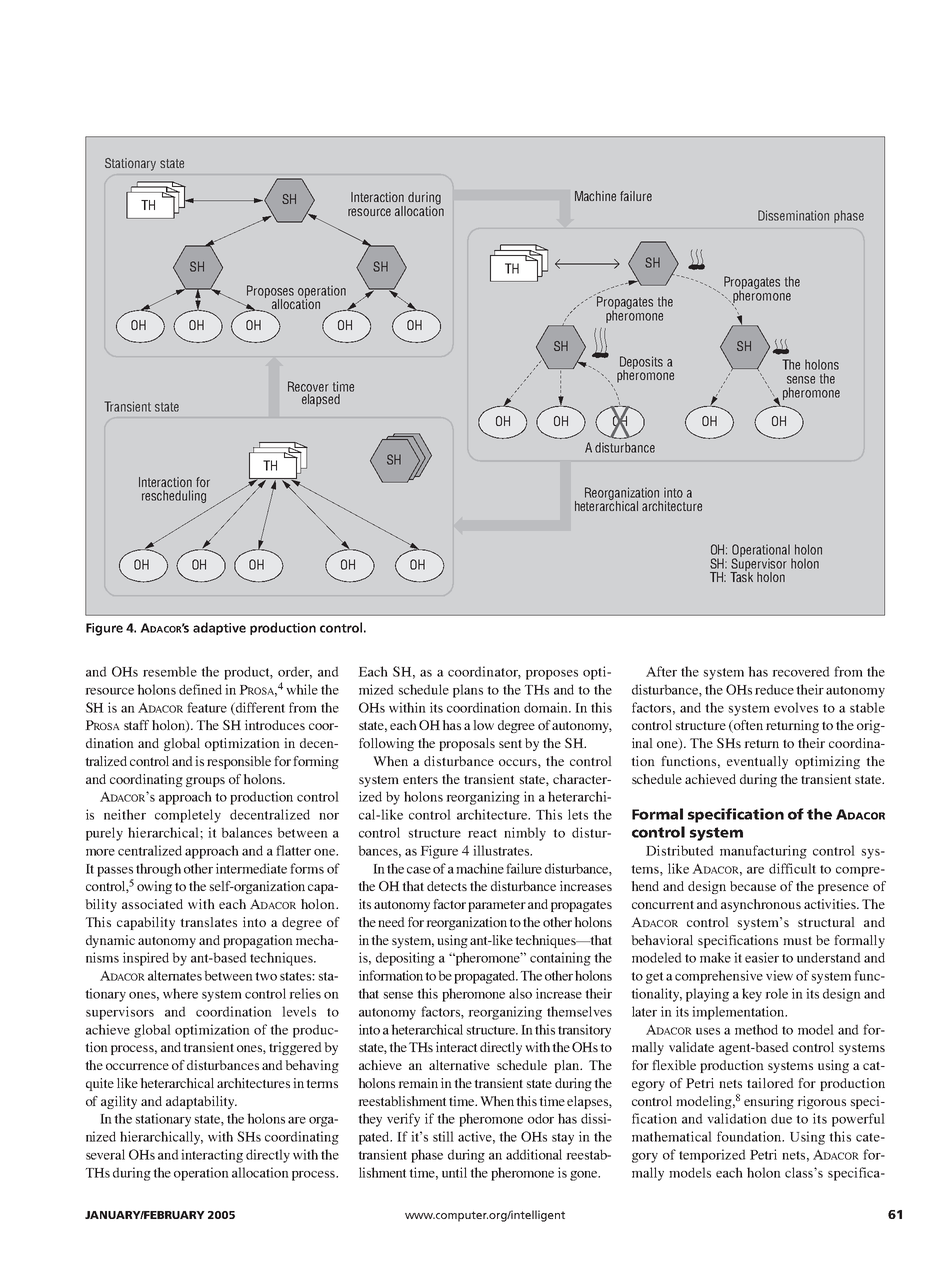 The width and height of the screenshot is (951, 1288). Describe the element at coordinates (454, 1172) in the screenshot. I see `until` at that location.
